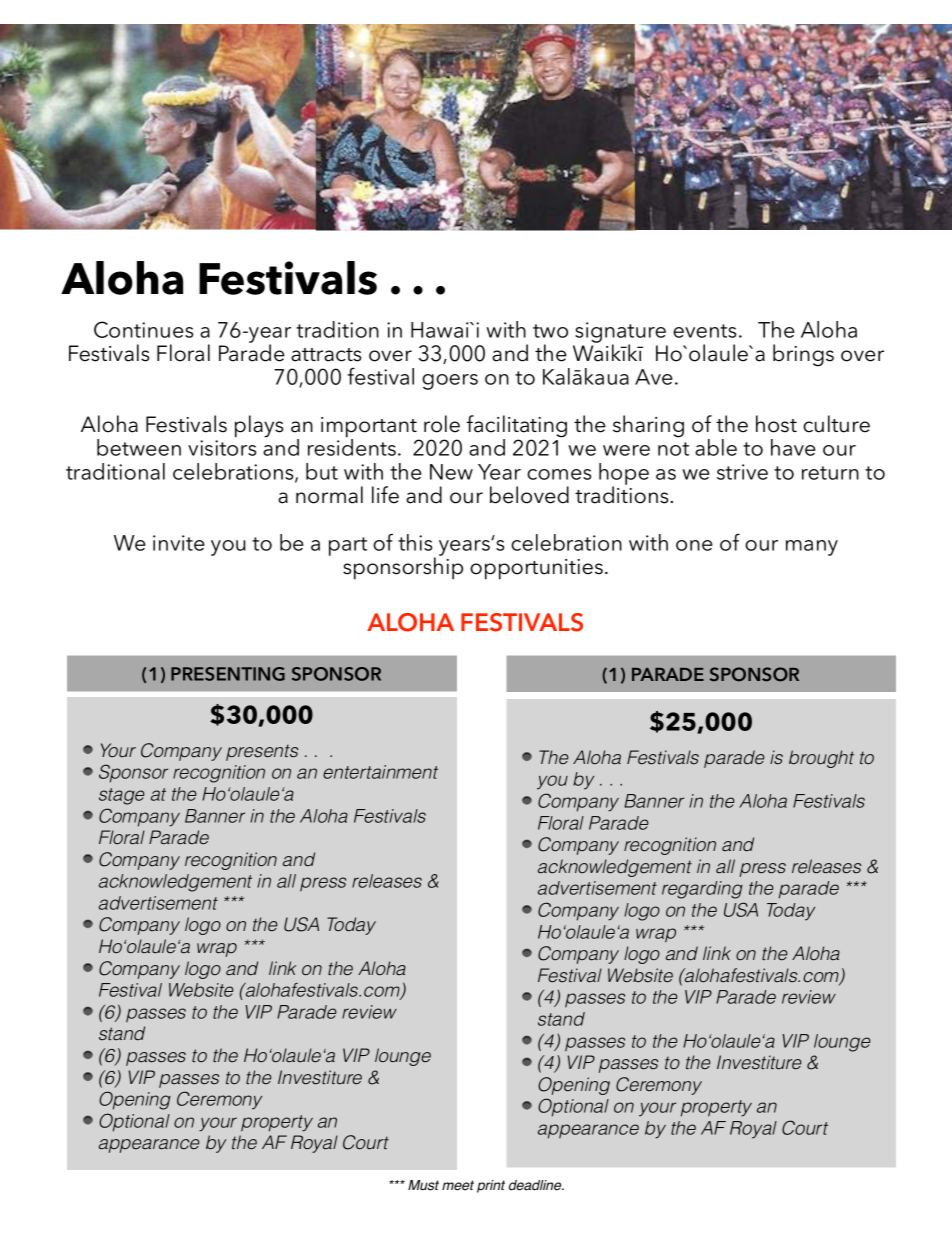 The image size is (952, 1233). Describe the element at coordinates (380, 772) in the screenshot. I see `entertainment` at that location.
